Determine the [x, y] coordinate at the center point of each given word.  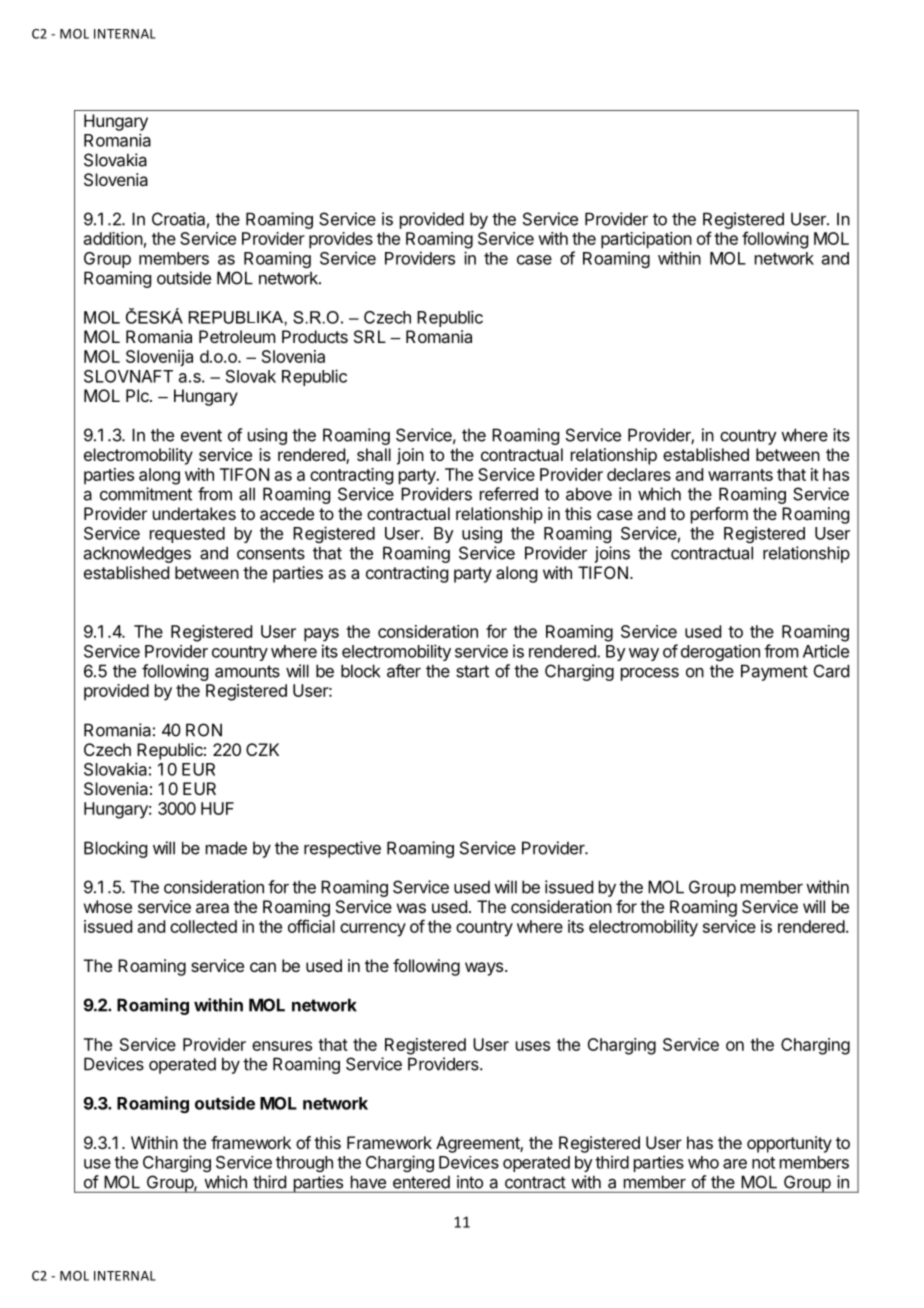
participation [646, 240]
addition [113, 238]
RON [204, 730]
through [304, 1164]
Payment [774, 672]
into [470, 1182]
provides [341, 240]
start [472, 671]
